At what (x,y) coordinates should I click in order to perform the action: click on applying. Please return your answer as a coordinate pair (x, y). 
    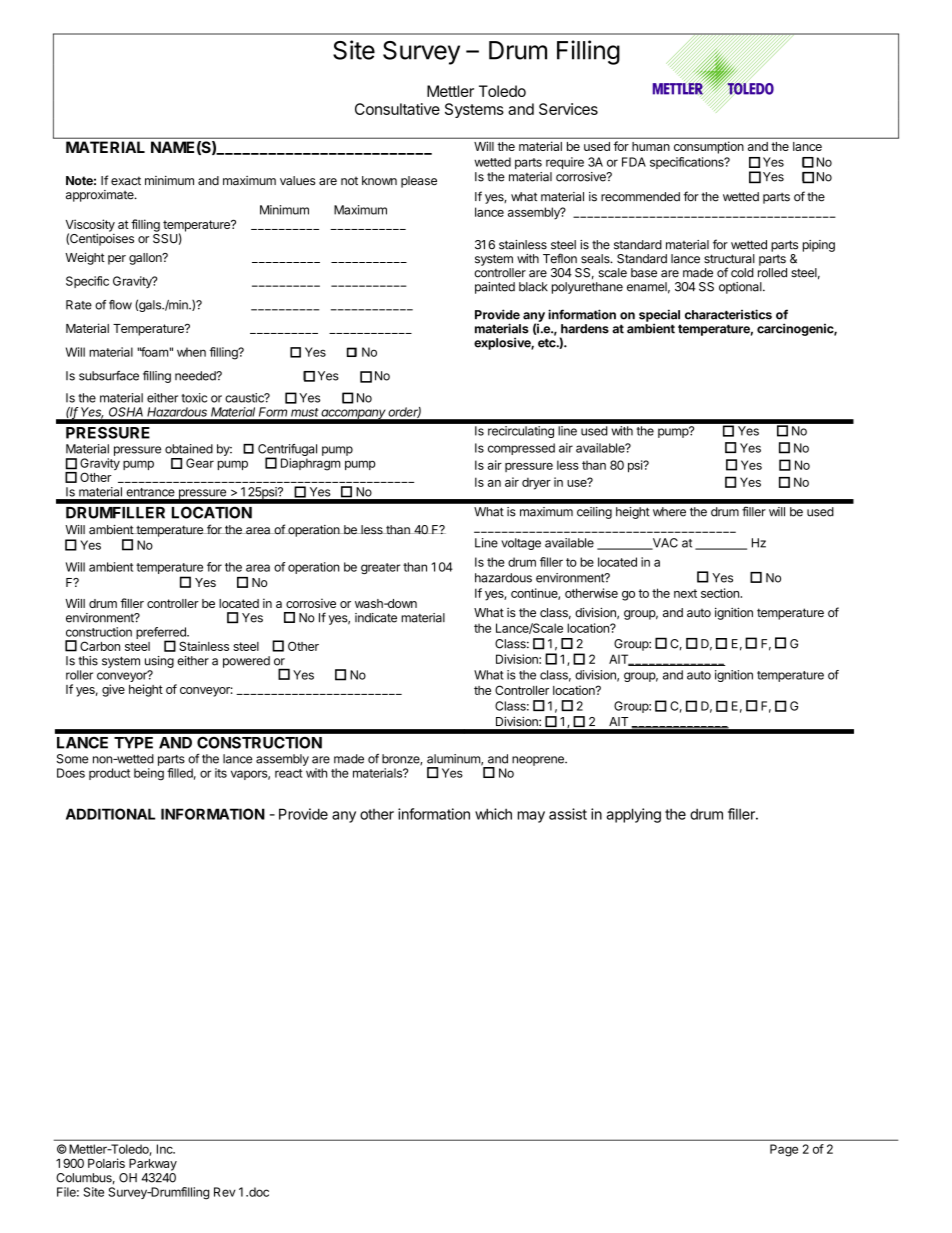
    Looking at the image, I should click on (634, 815).
